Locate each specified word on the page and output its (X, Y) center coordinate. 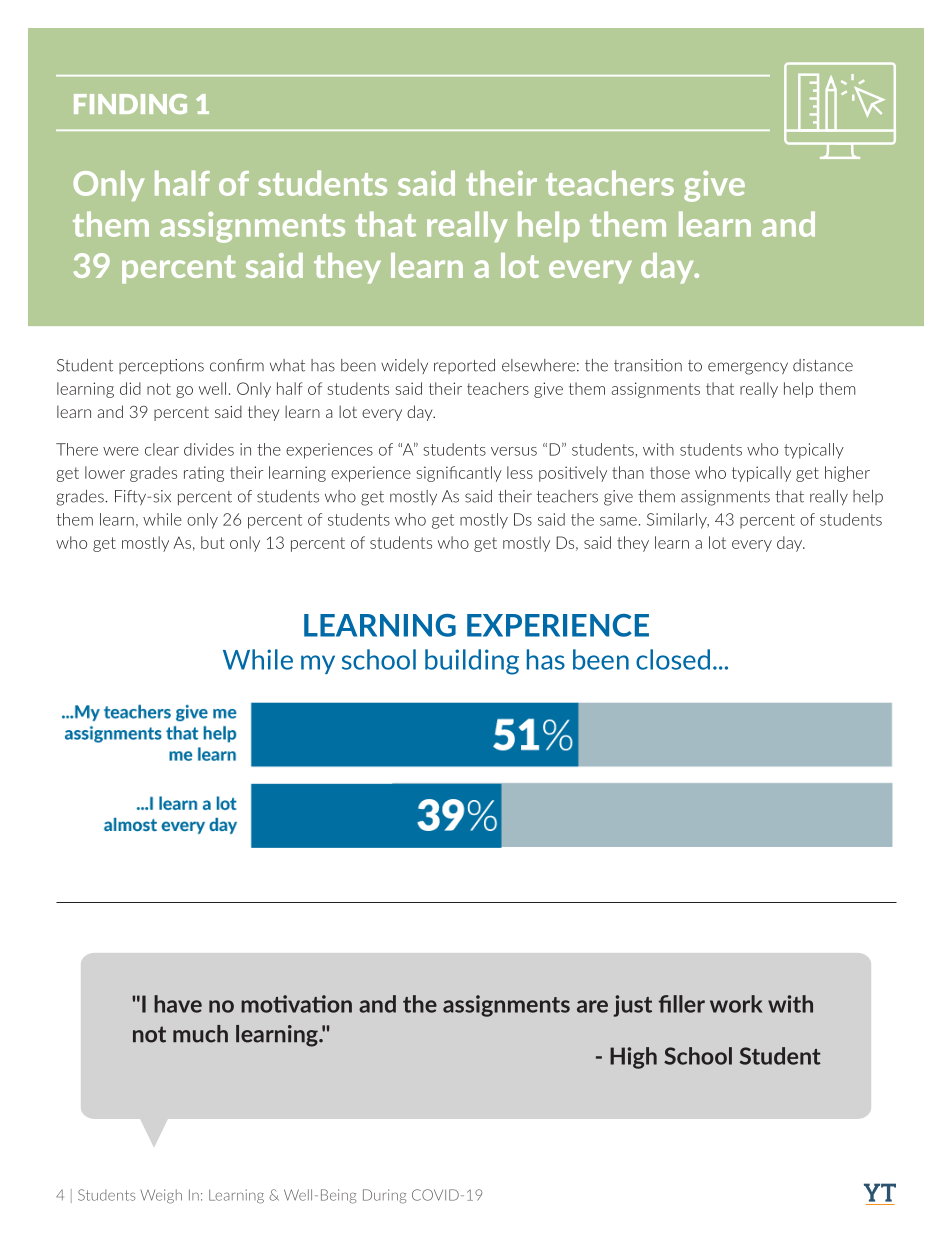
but (212, 542)
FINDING (130, 104)
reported (464, 366)
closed (673, 659)
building (472, 662)
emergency (748, 368)
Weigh (161, 1196)
